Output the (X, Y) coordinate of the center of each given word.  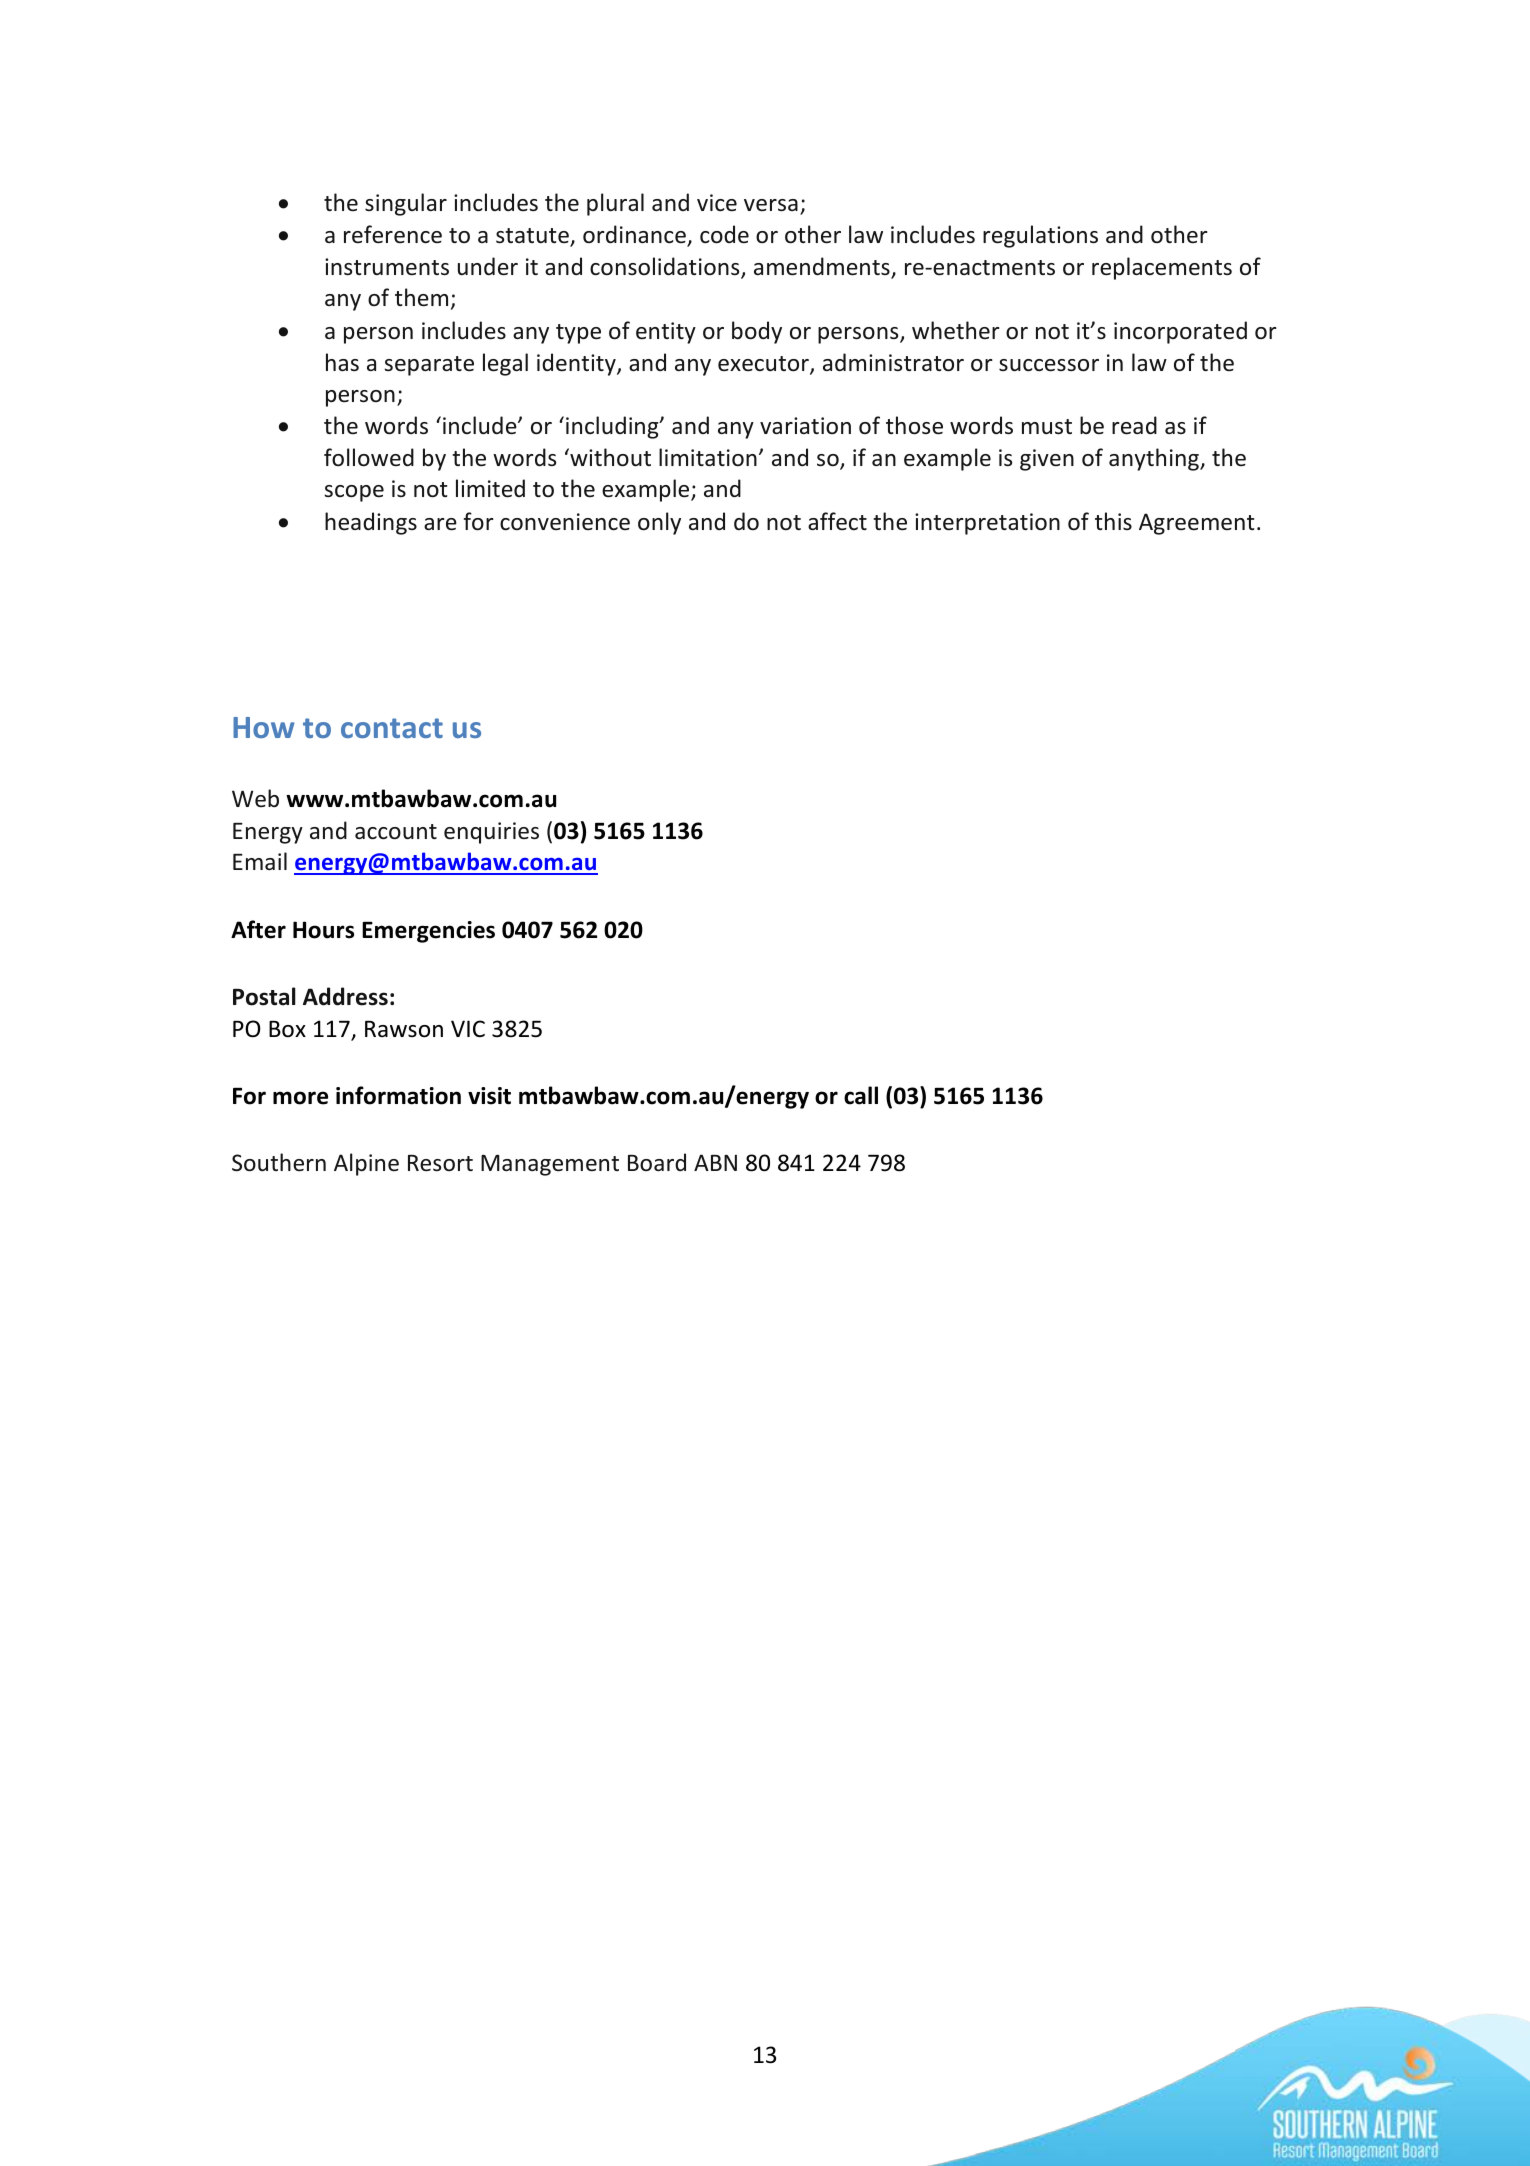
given (1047, 460)
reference (393, 234)
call (861, 1095)
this (1113, 521)
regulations (1040, 236)
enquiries (491, 833)
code (724, 234)
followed (369, 457)
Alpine (366, 1164)
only (659, 523)
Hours (323, 930)
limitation (708, 457)
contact (392, 728)
